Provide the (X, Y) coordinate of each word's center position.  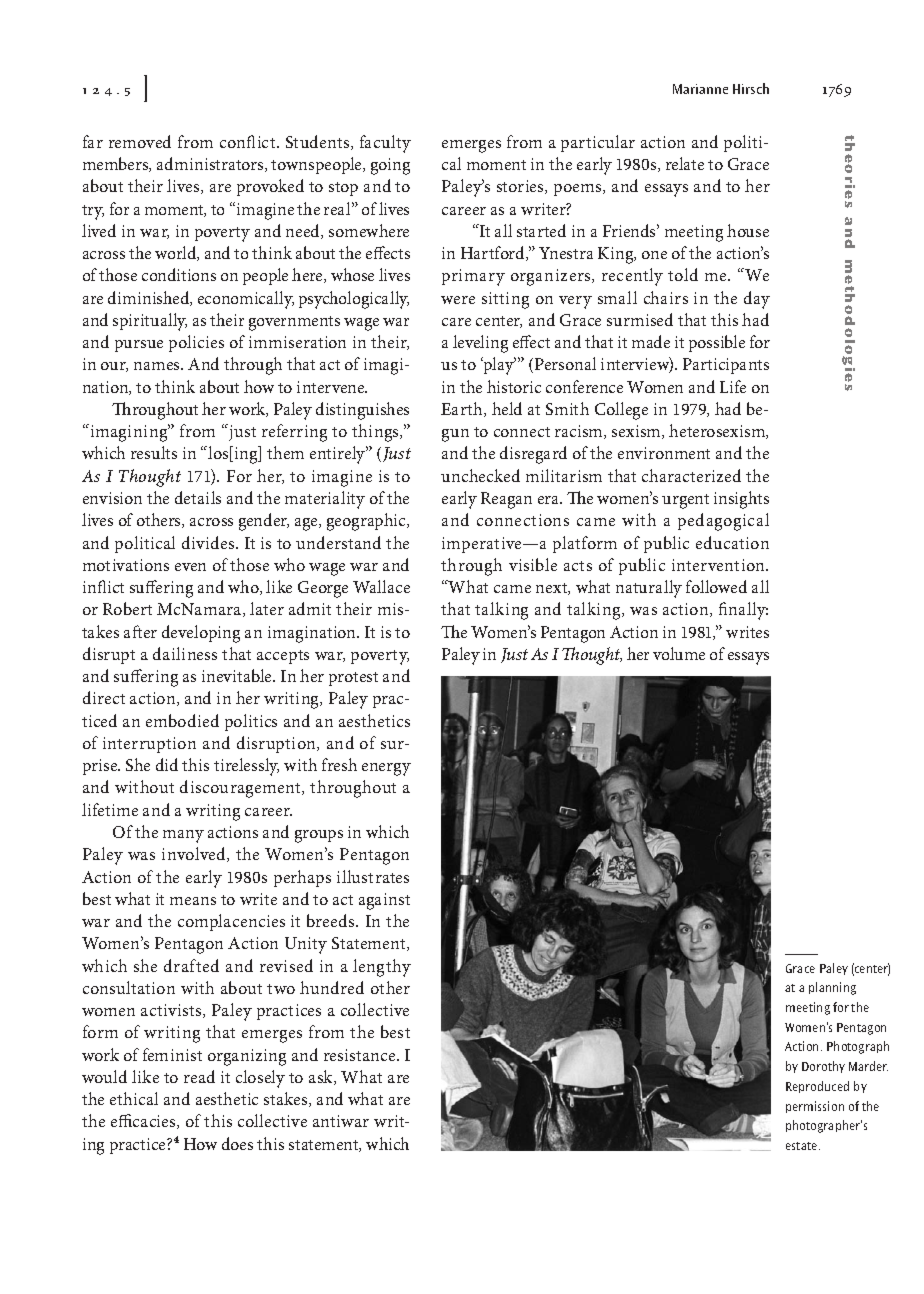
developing (201, 634)
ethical (134, 1098)
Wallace (381, 586)
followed (716, 586)
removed (140, 141)
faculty (385, 144)
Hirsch (751, 88)
